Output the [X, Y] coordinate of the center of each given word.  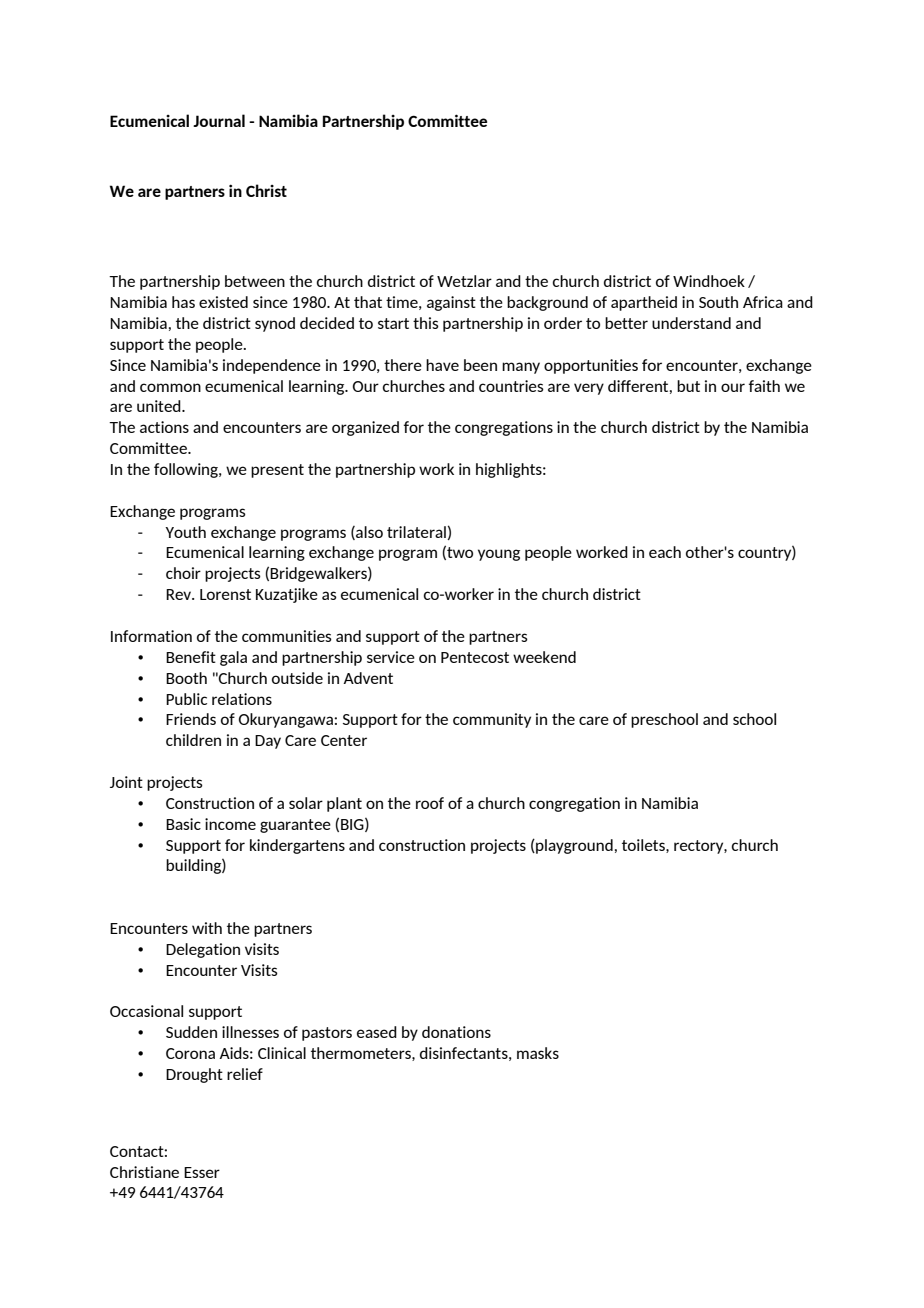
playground [573, 846]
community [492, 720]
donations [456, 1032]
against [451, 303]
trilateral [416, 532]
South [718, 302]
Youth [185, 532]
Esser [202, 1172]
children [193, 740]
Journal [219, 120]
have [442, 365]
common [170, 387]
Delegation [203, 950]
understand [691, 323]
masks [538, 1053]
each [665, 552]
